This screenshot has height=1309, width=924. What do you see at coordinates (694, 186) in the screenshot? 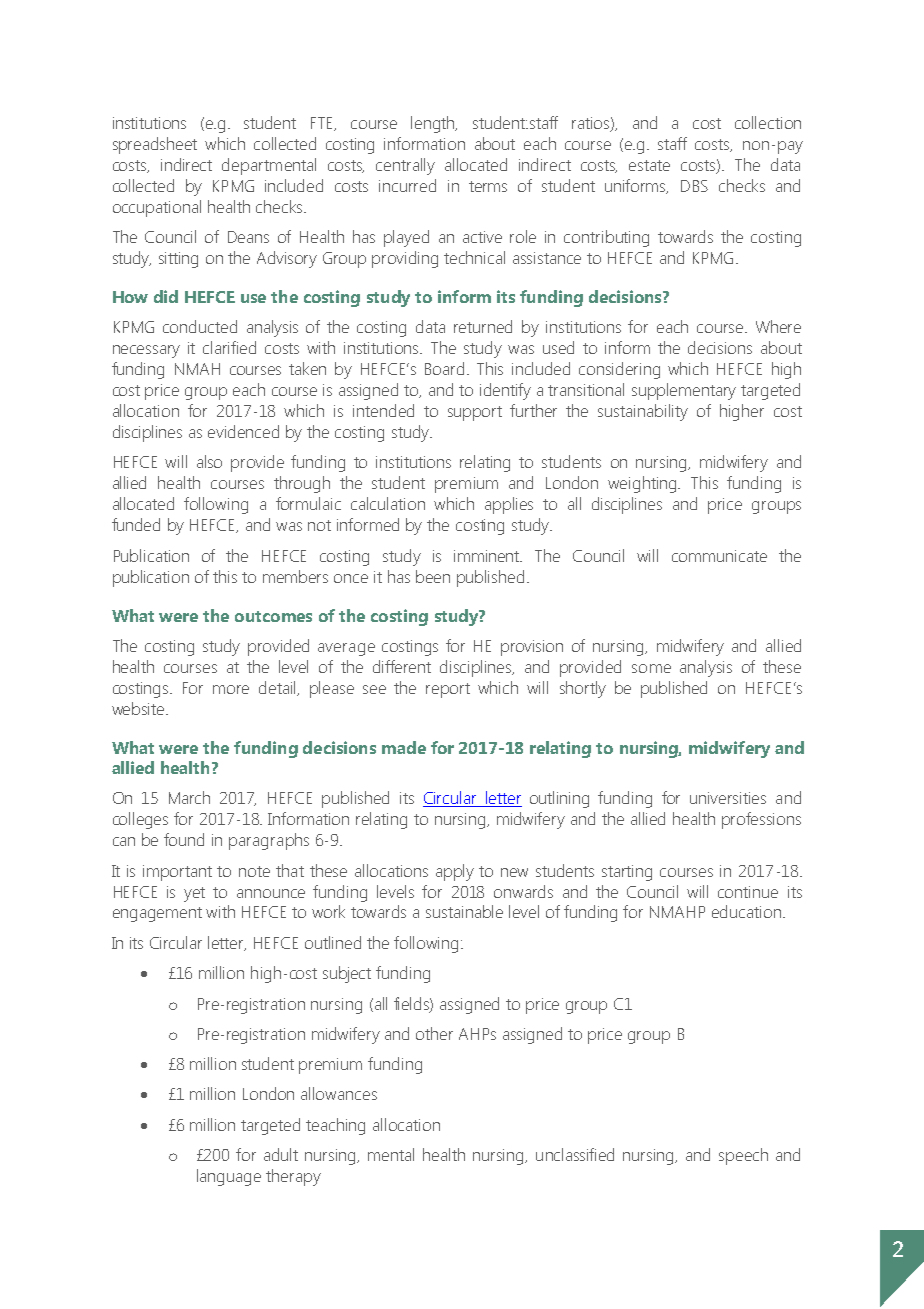
I see `DBS` at bounding box center [694, 186].
